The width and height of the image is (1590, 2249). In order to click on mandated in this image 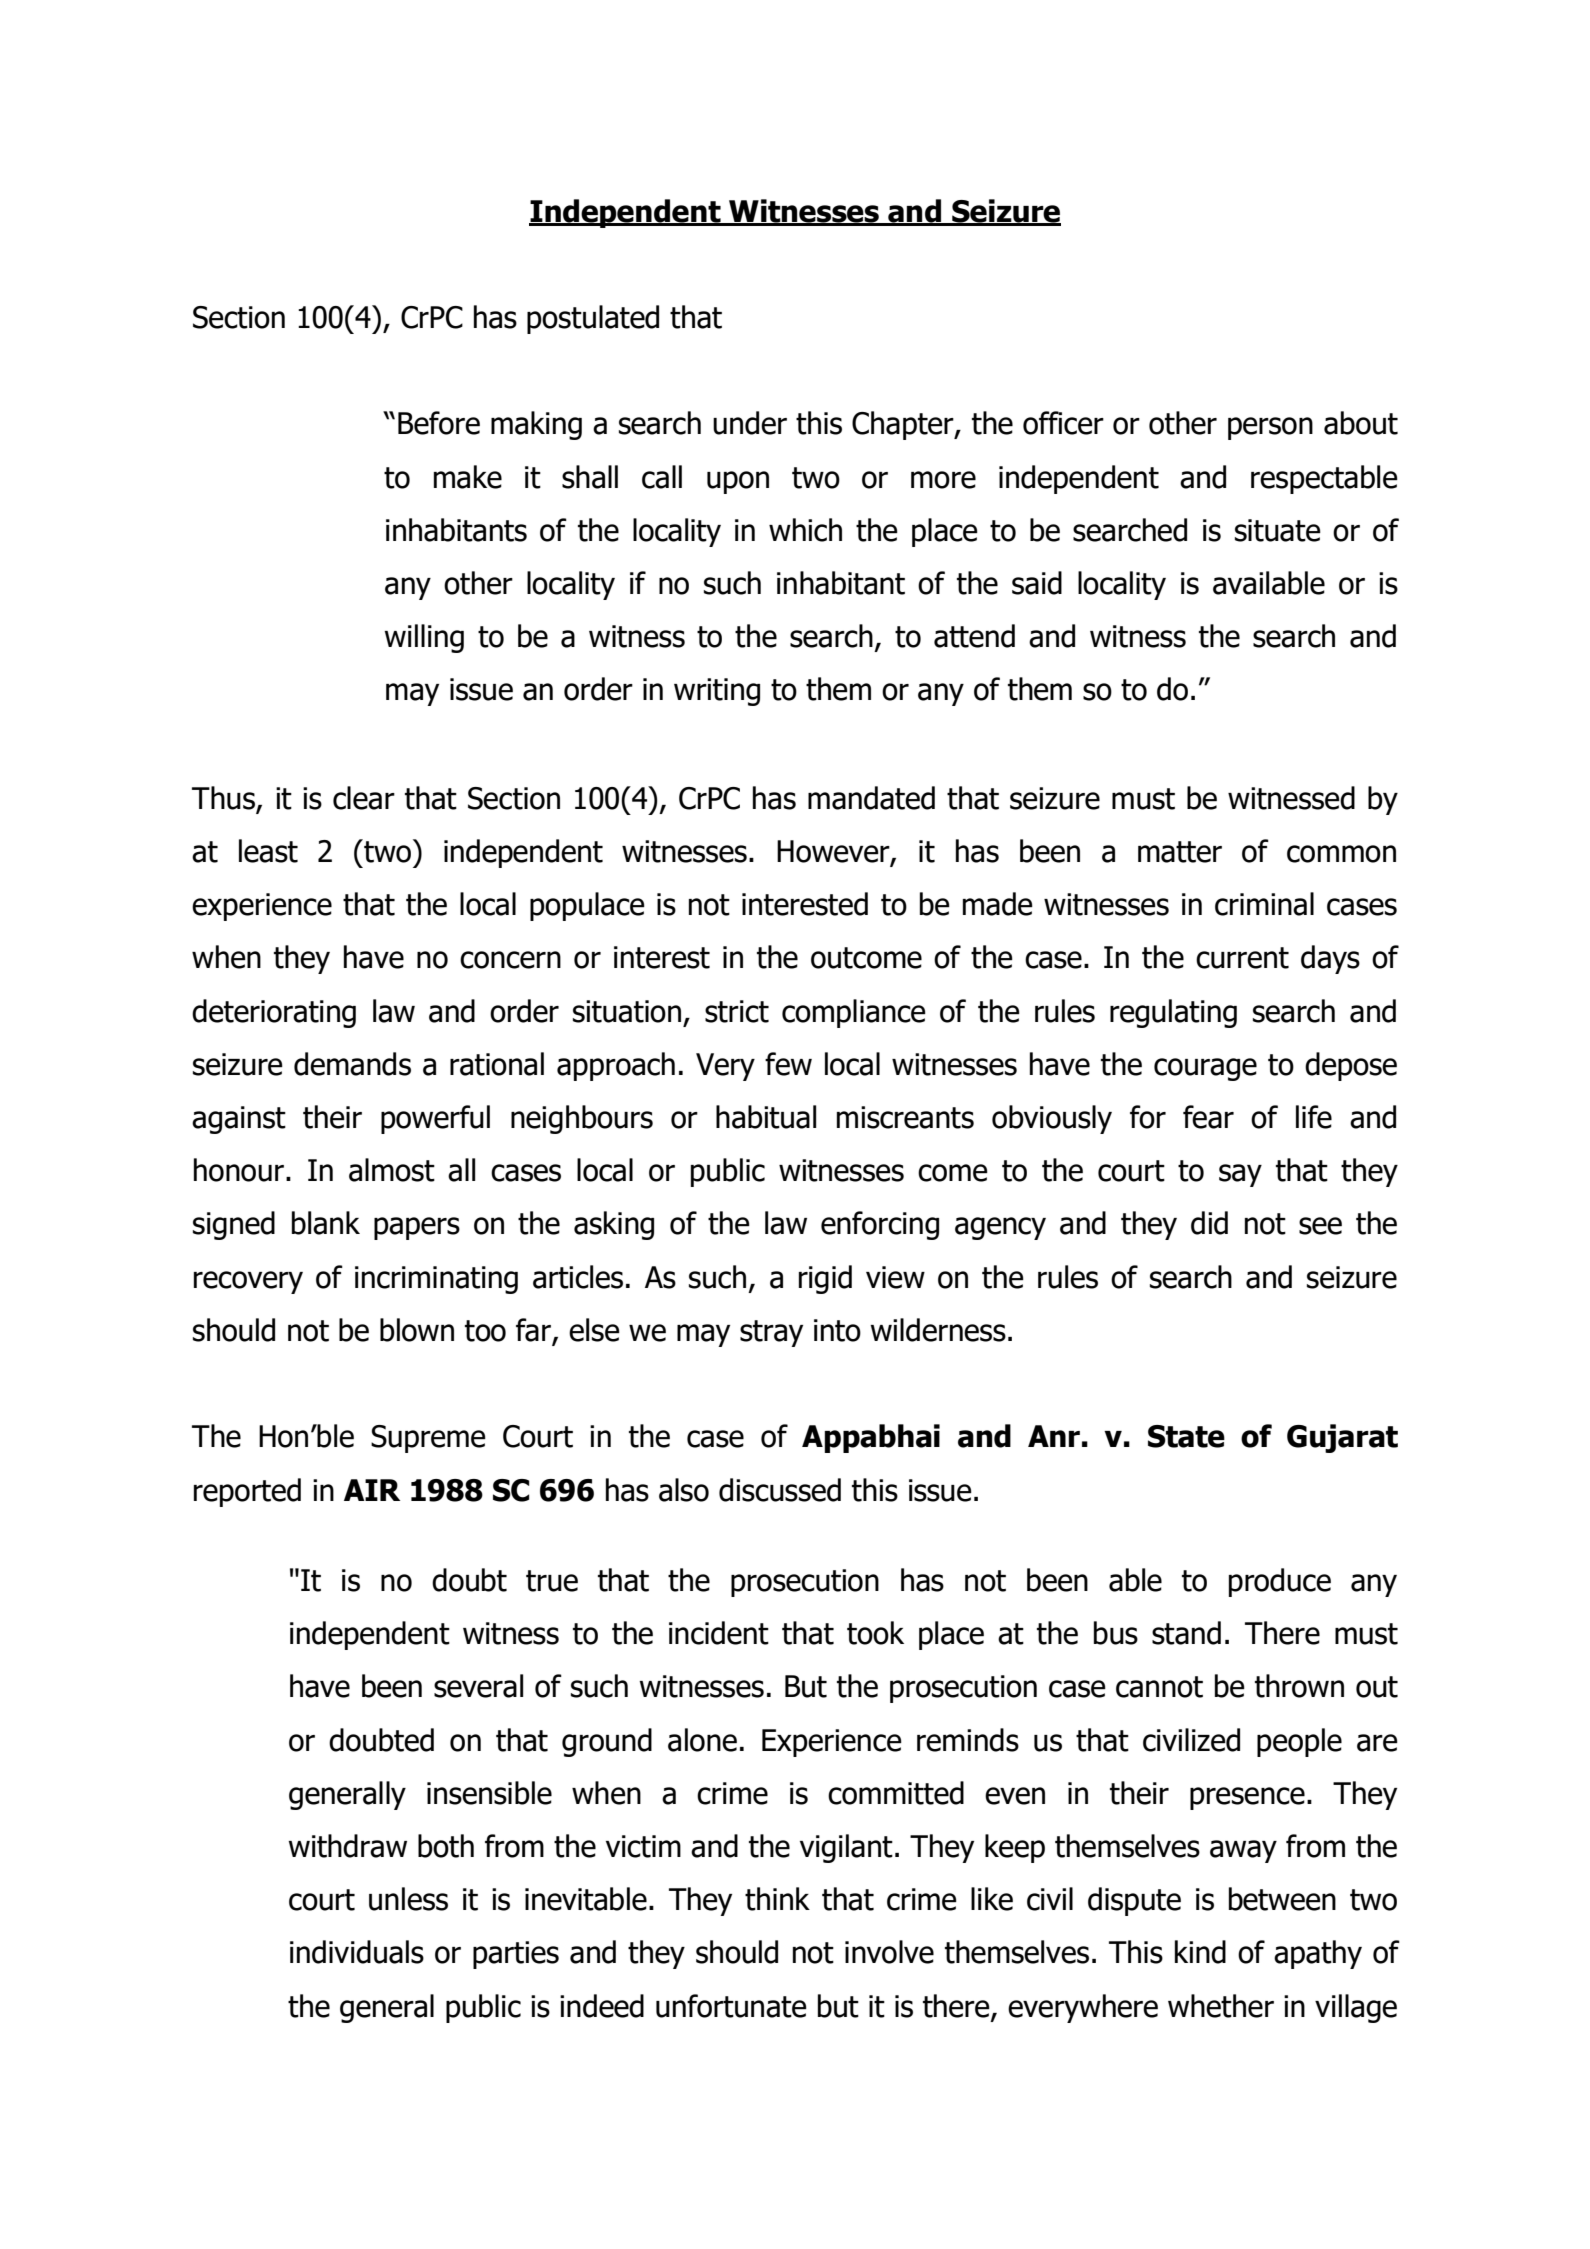, I will do `click(871, 798)`.
